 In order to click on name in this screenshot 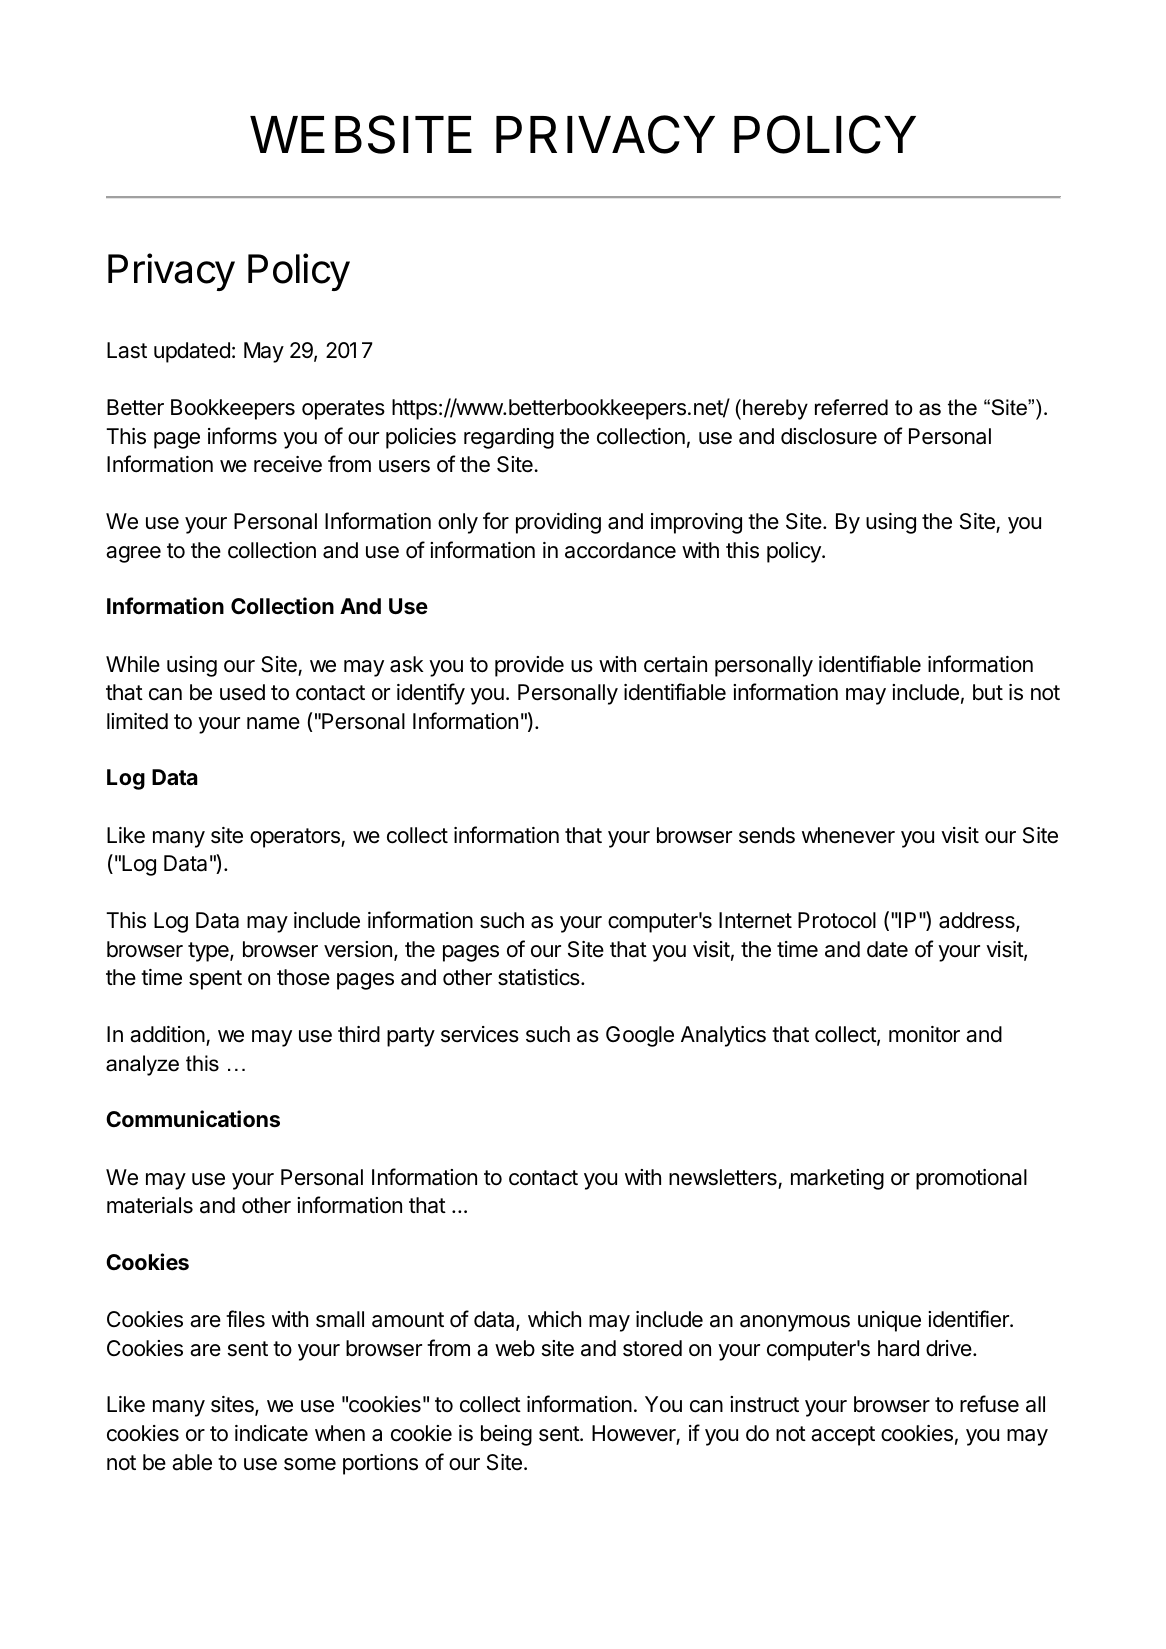, I will do `click(273, 723)`.
